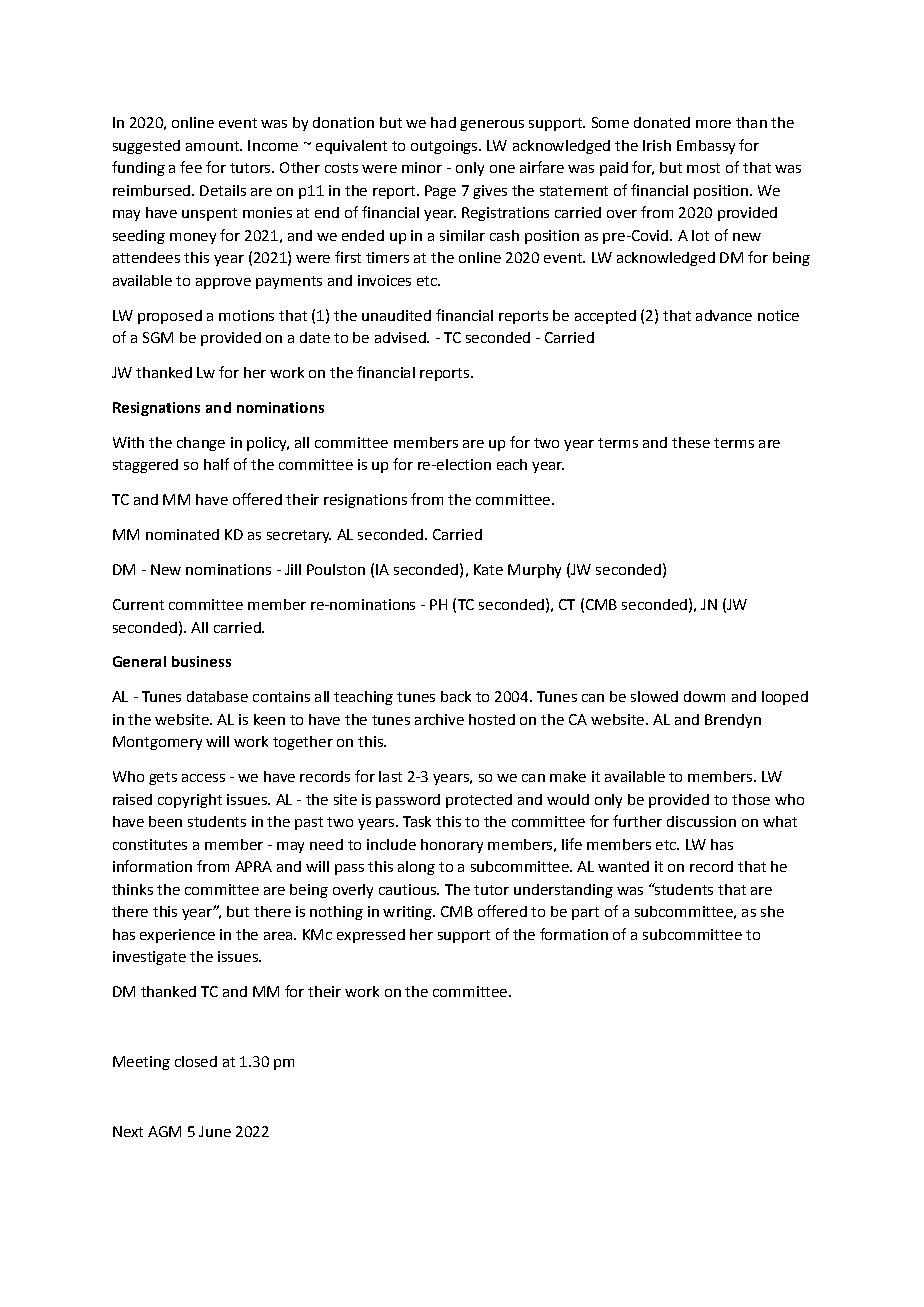 Image resolution: width=924 pixels, height=1307 pixels. Describe the element at coordinates (371, 936) in the document. I see `expressed` at that location.
